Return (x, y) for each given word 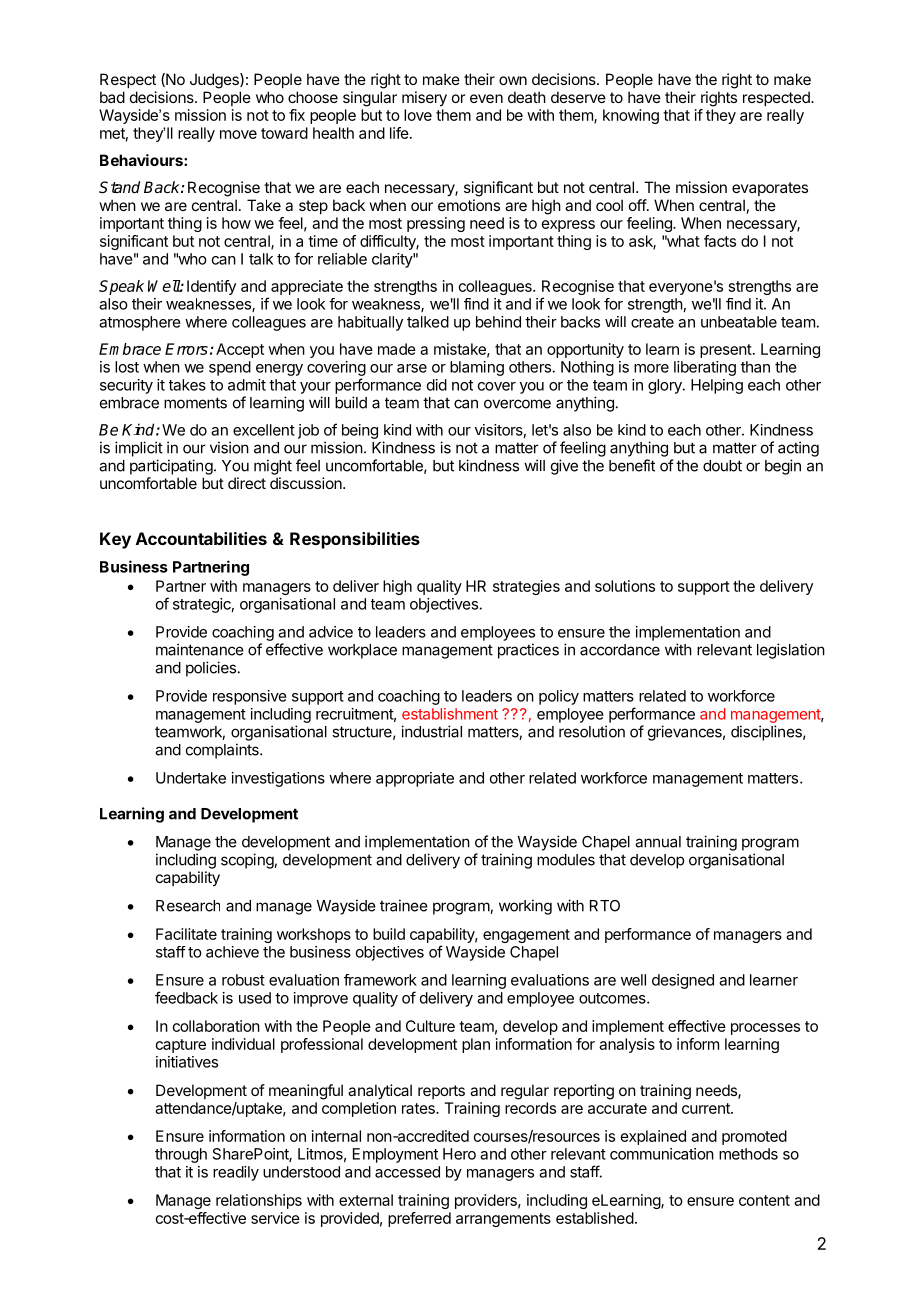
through (181, 1155)
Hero (459, 1154)
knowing (631, 116)
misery (424, 99)
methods (748, 1154)
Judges (215, 81)
